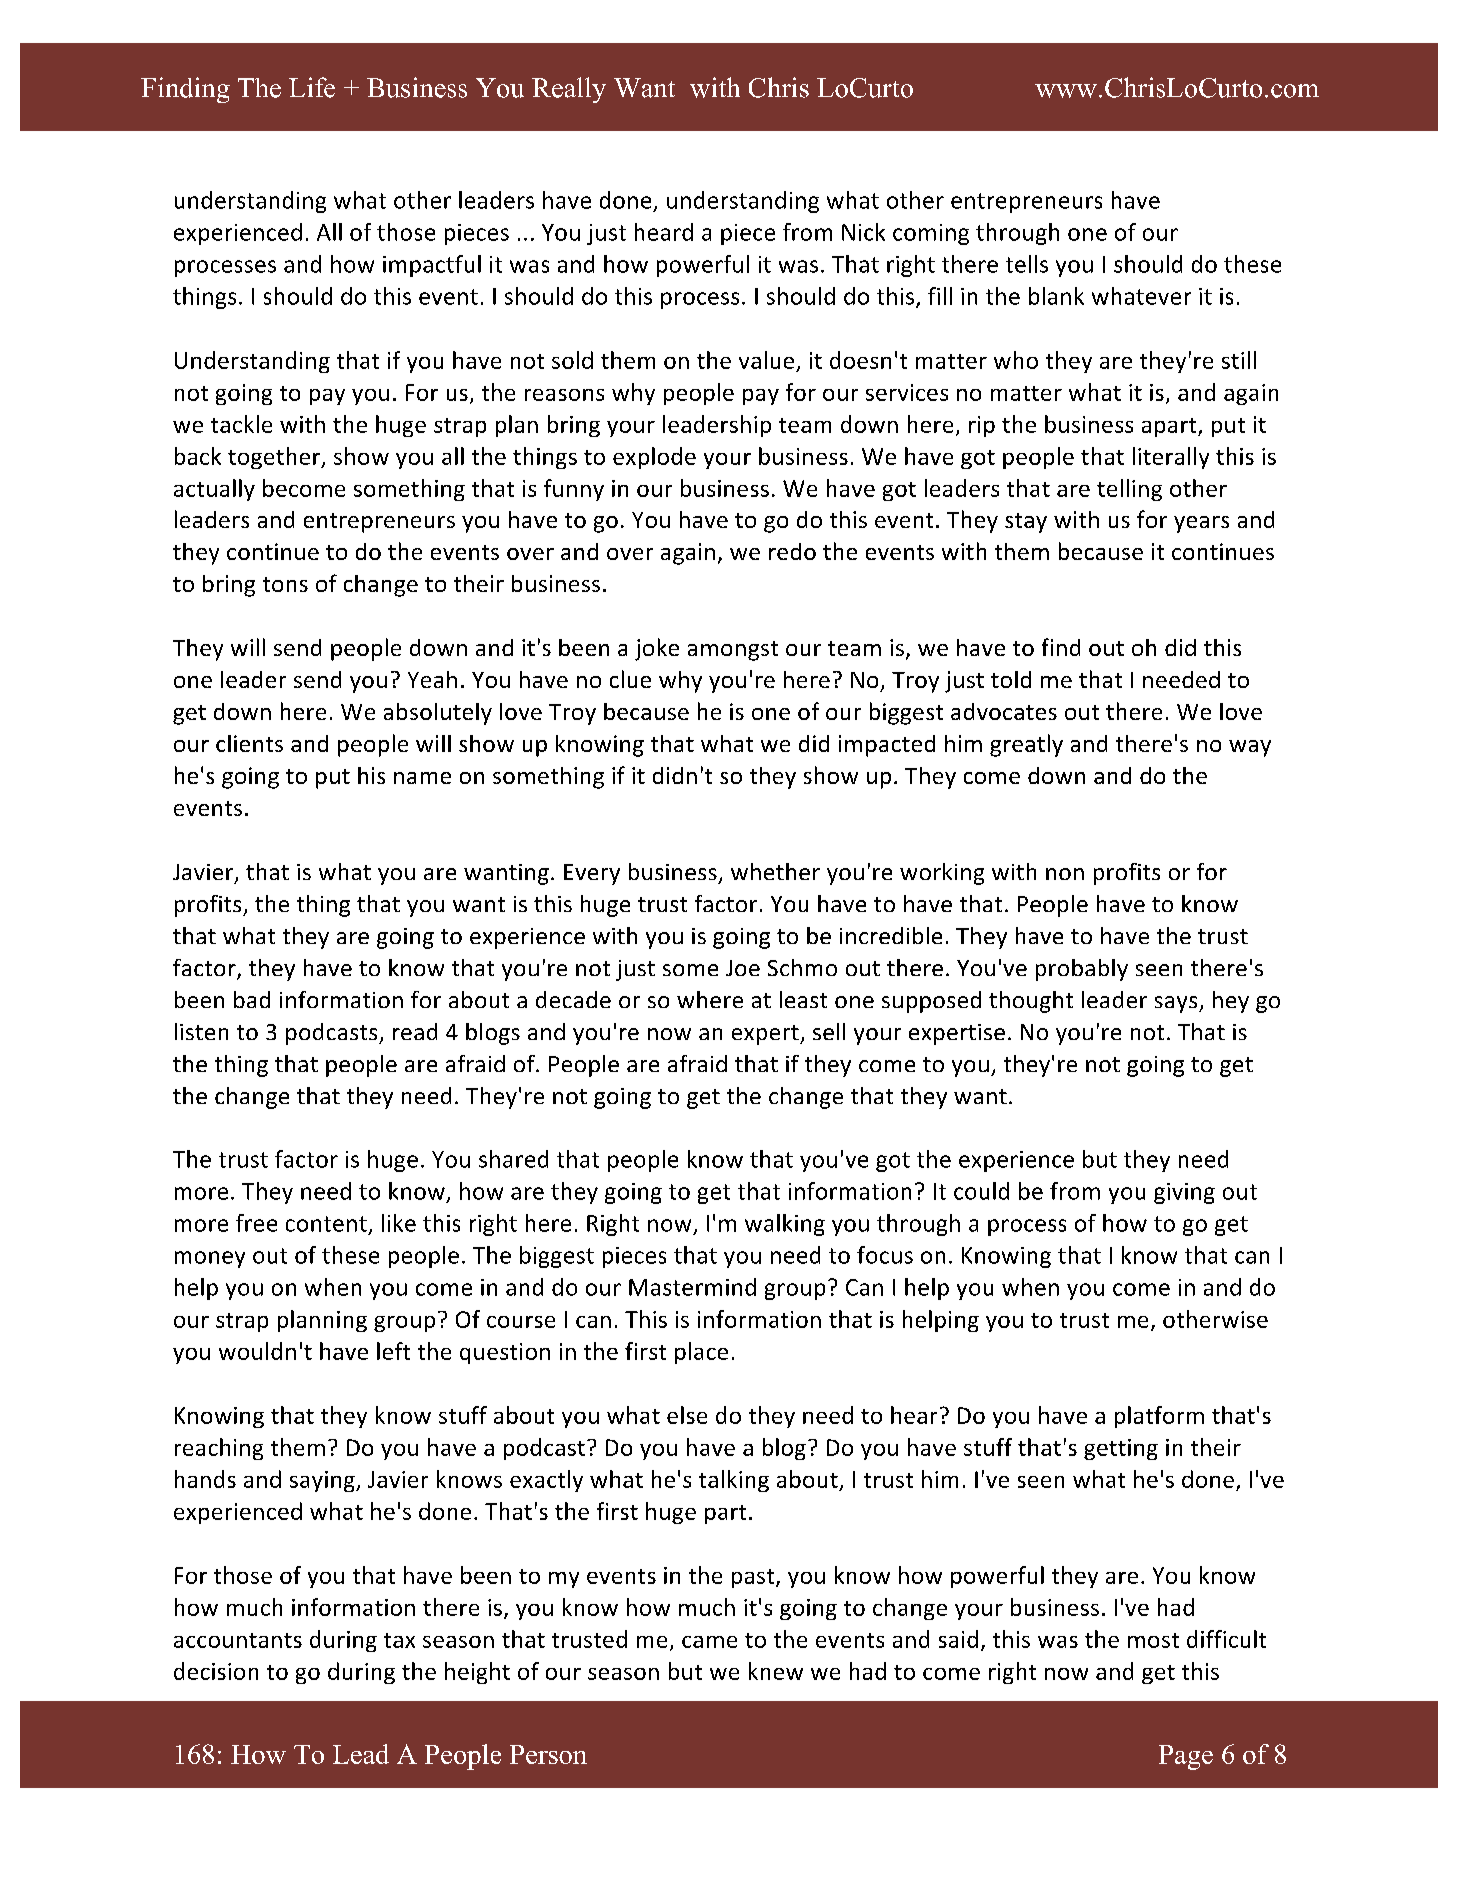  What do you see at coordinates (776, 1671) in the screenshot?
I see `knew` at bounding box center [776, 1671].
